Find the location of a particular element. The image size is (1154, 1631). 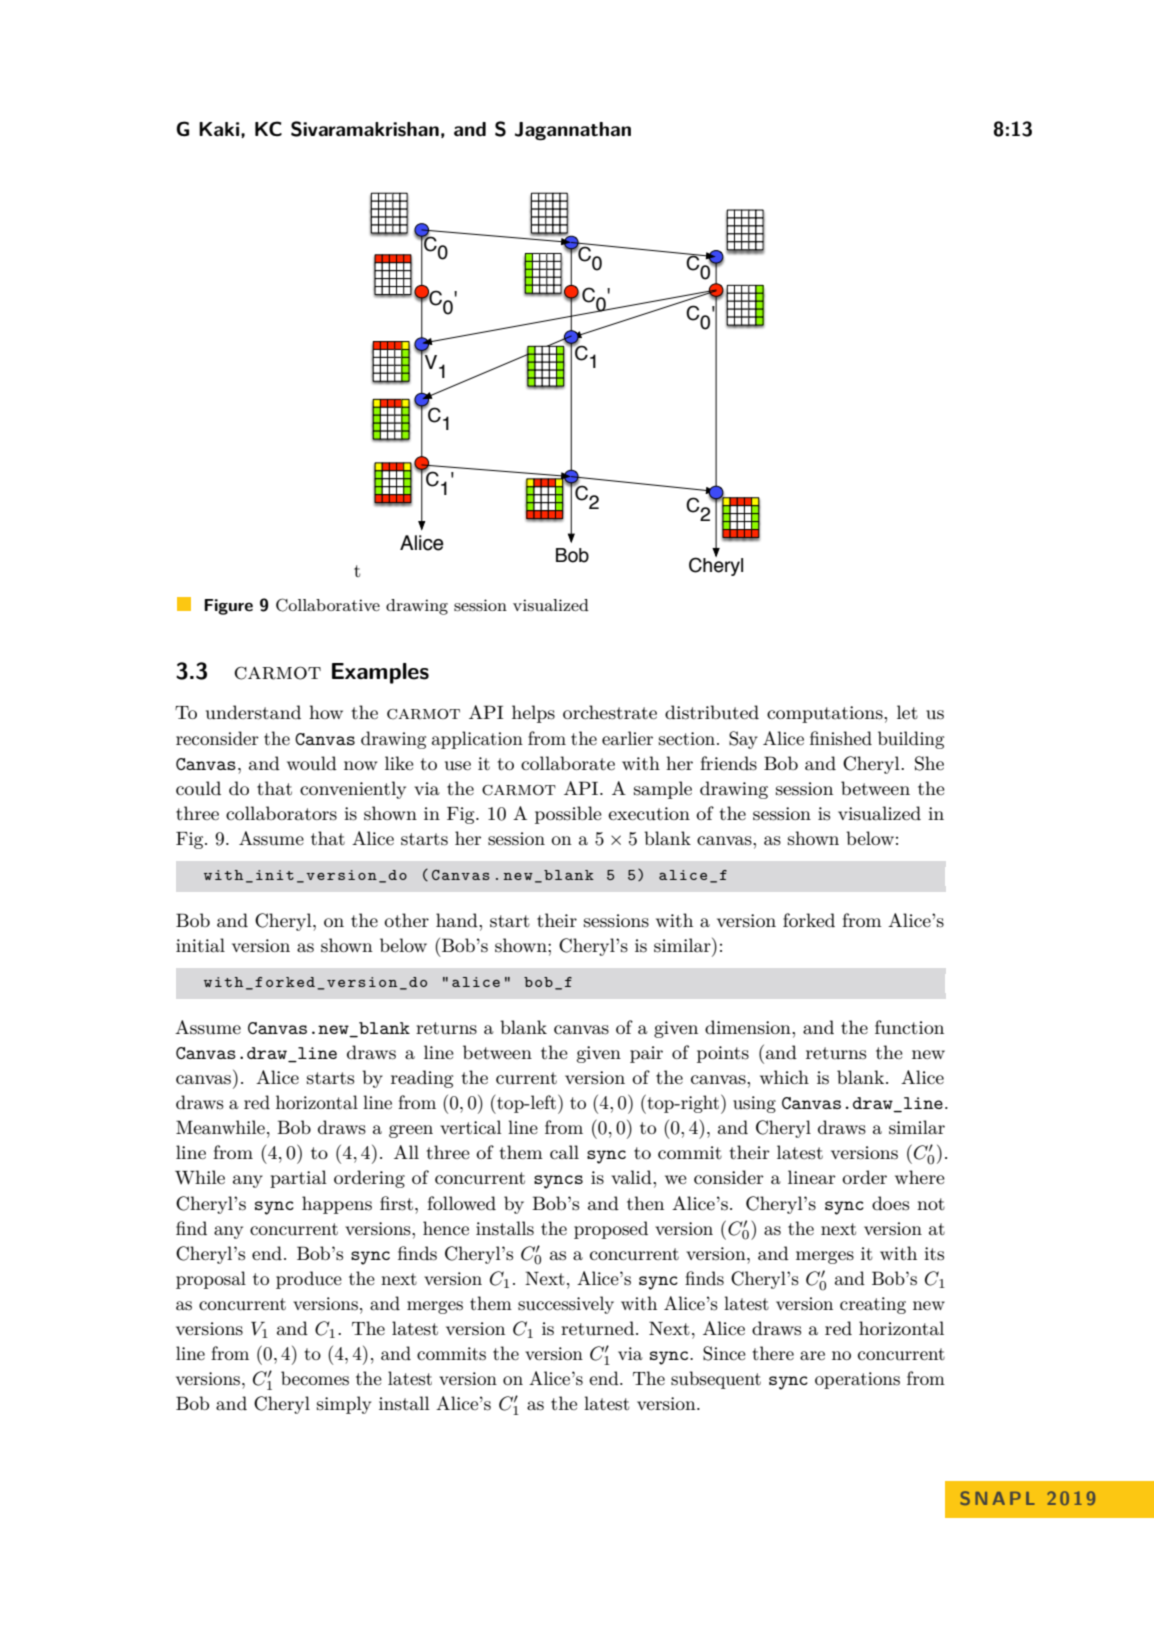

computations is located at coordinates (826, 714).
